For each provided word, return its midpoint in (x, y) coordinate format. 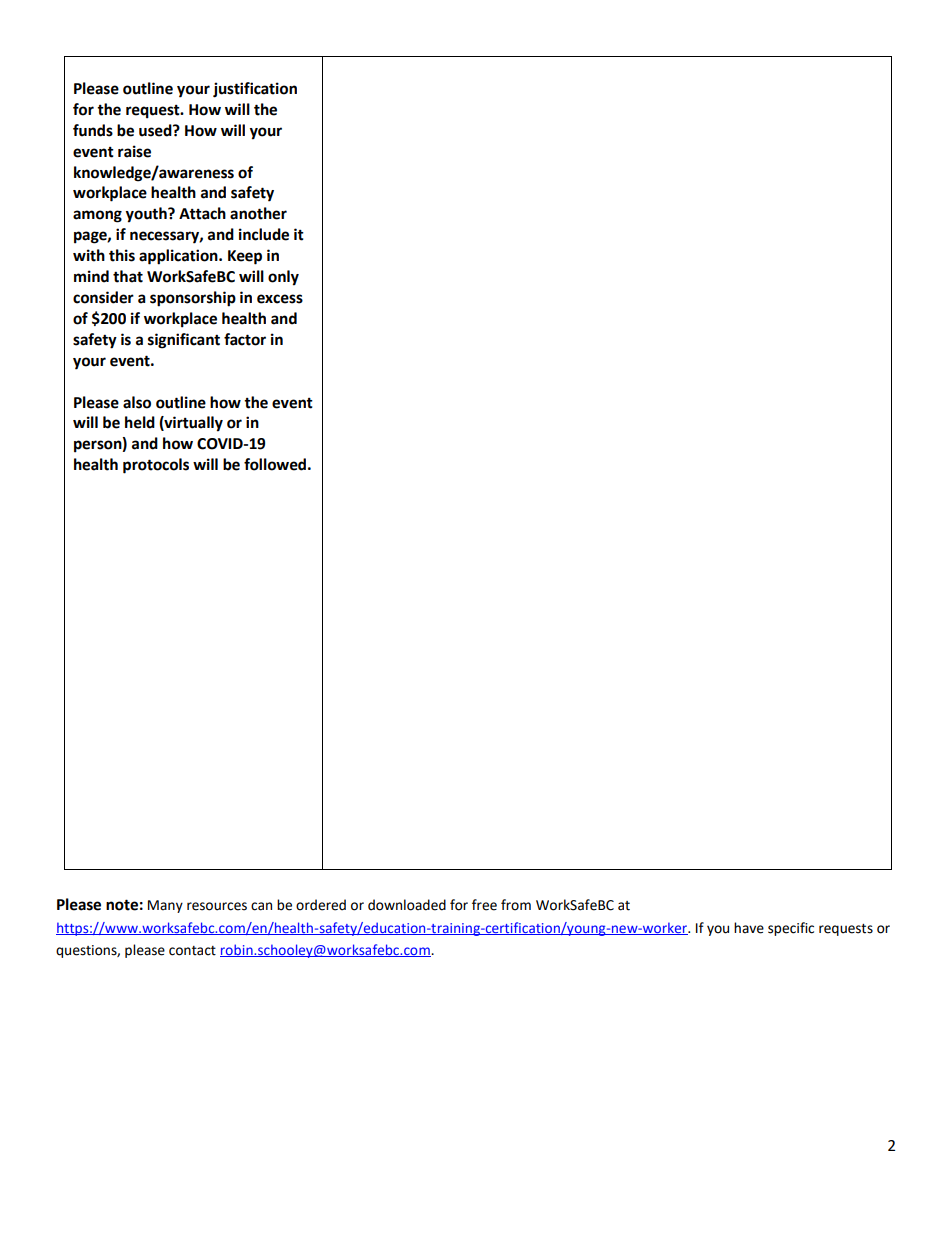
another (258, 213)
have (749, 928)
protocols (156, 466)
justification (255, 90)
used (156, 130)
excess (280, 299)
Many (165, 906)
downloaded (407, 905)
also (137, 402)
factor (245, 339)
